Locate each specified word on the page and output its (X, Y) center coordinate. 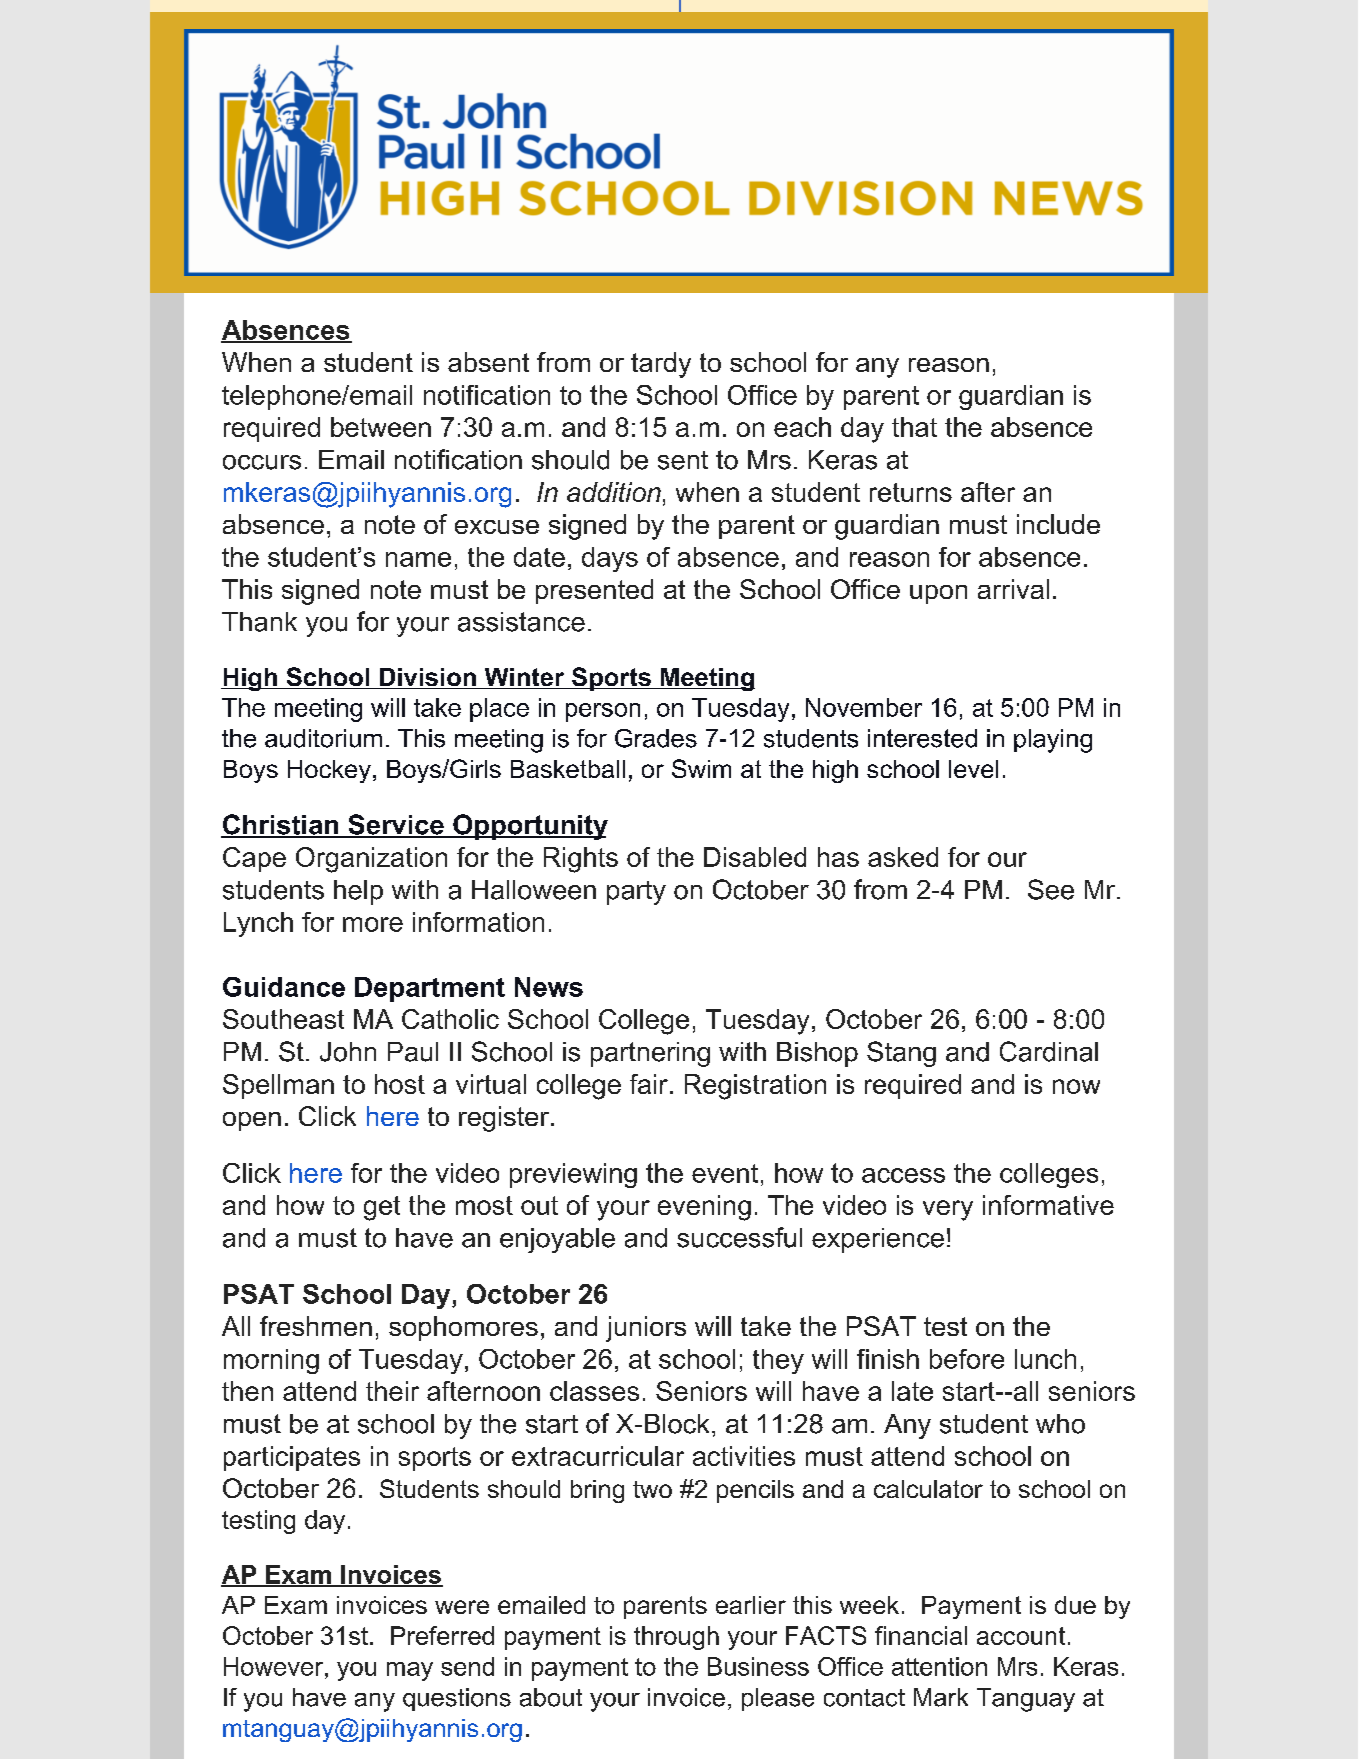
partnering (650, 1054)
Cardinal (1049, 1051)
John (348, 1052)
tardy (661, 365)
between (381, 427)
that (914, 427)
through (676, 1638)
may (410, 1671)
